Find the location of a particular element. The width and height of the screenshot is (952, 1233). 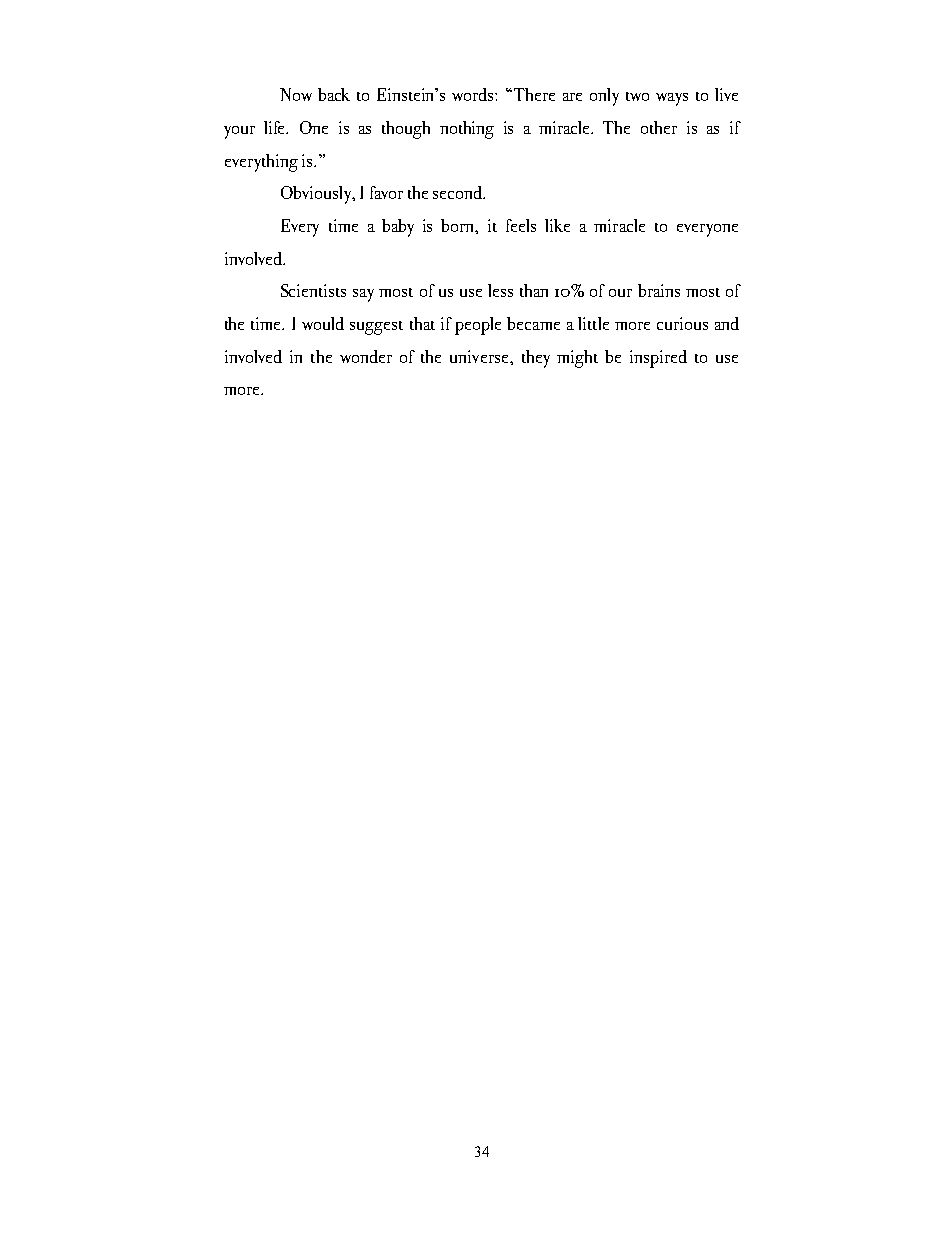

universe is located at coordinates (480, 356).
